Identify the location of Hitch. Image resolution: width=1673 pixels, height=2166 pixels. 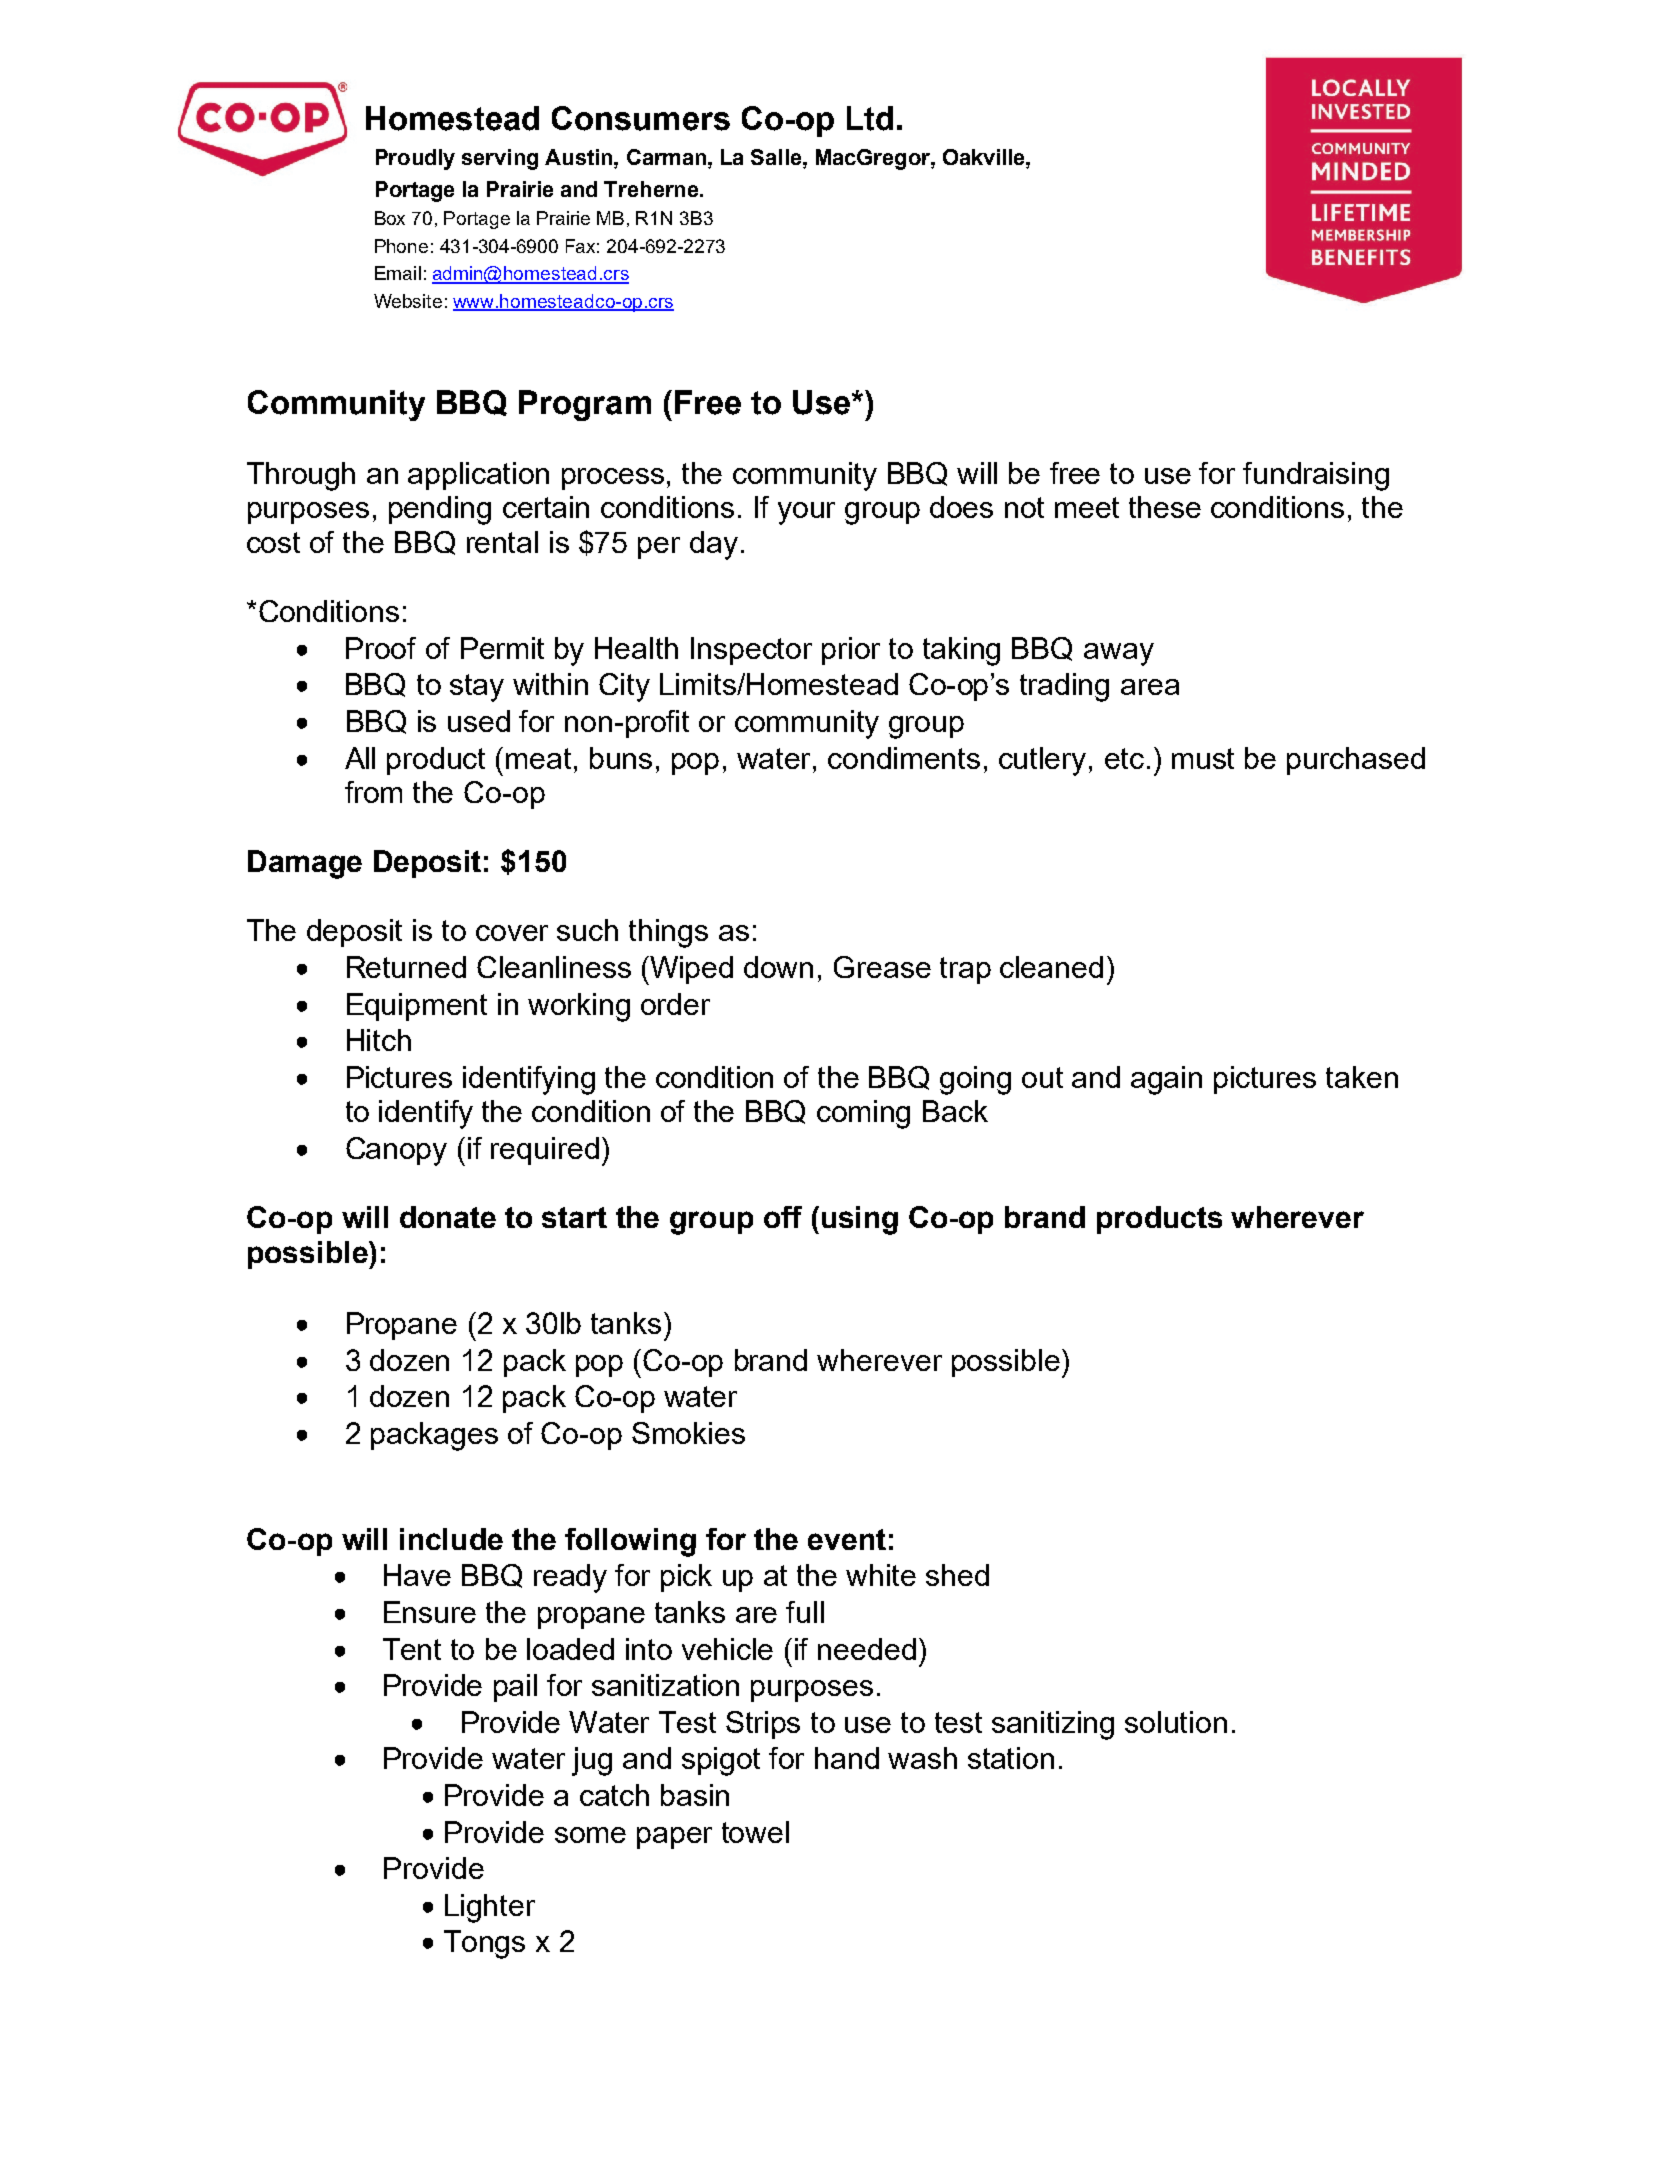
(379, 1040).
